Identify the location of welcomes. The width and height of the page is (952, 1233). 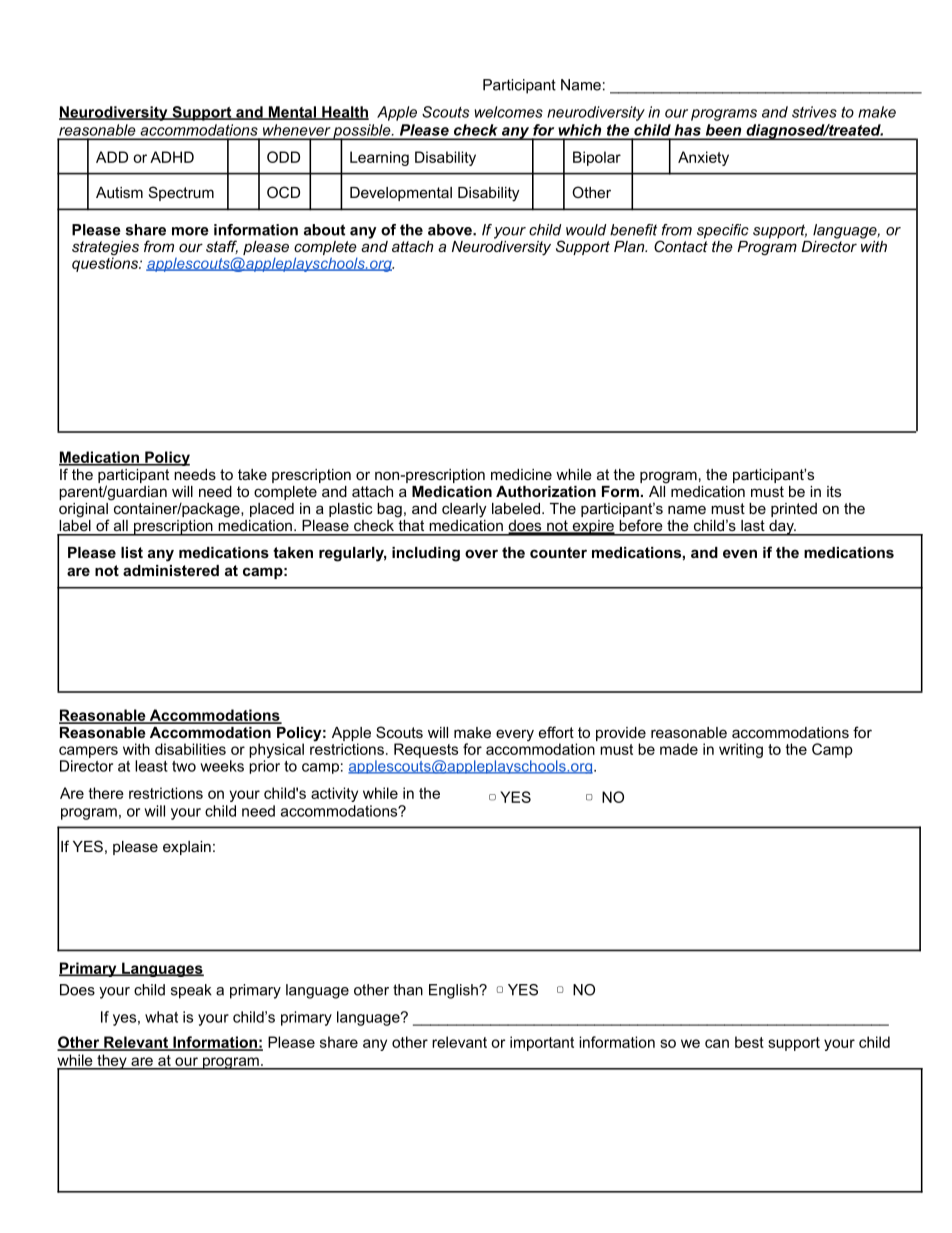
(509, 112).
